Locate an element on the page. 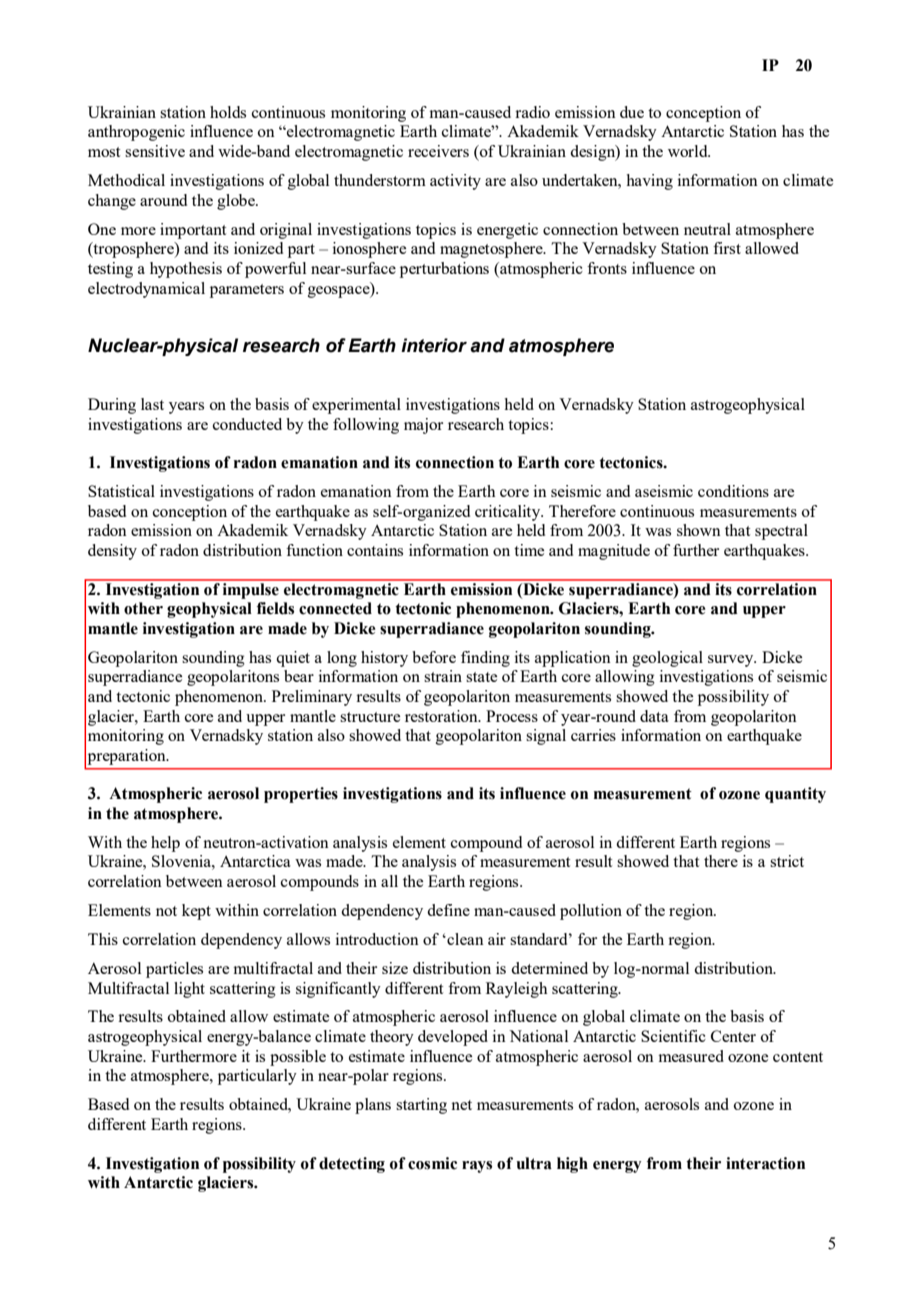  major is located at coordinates (423, 426).
